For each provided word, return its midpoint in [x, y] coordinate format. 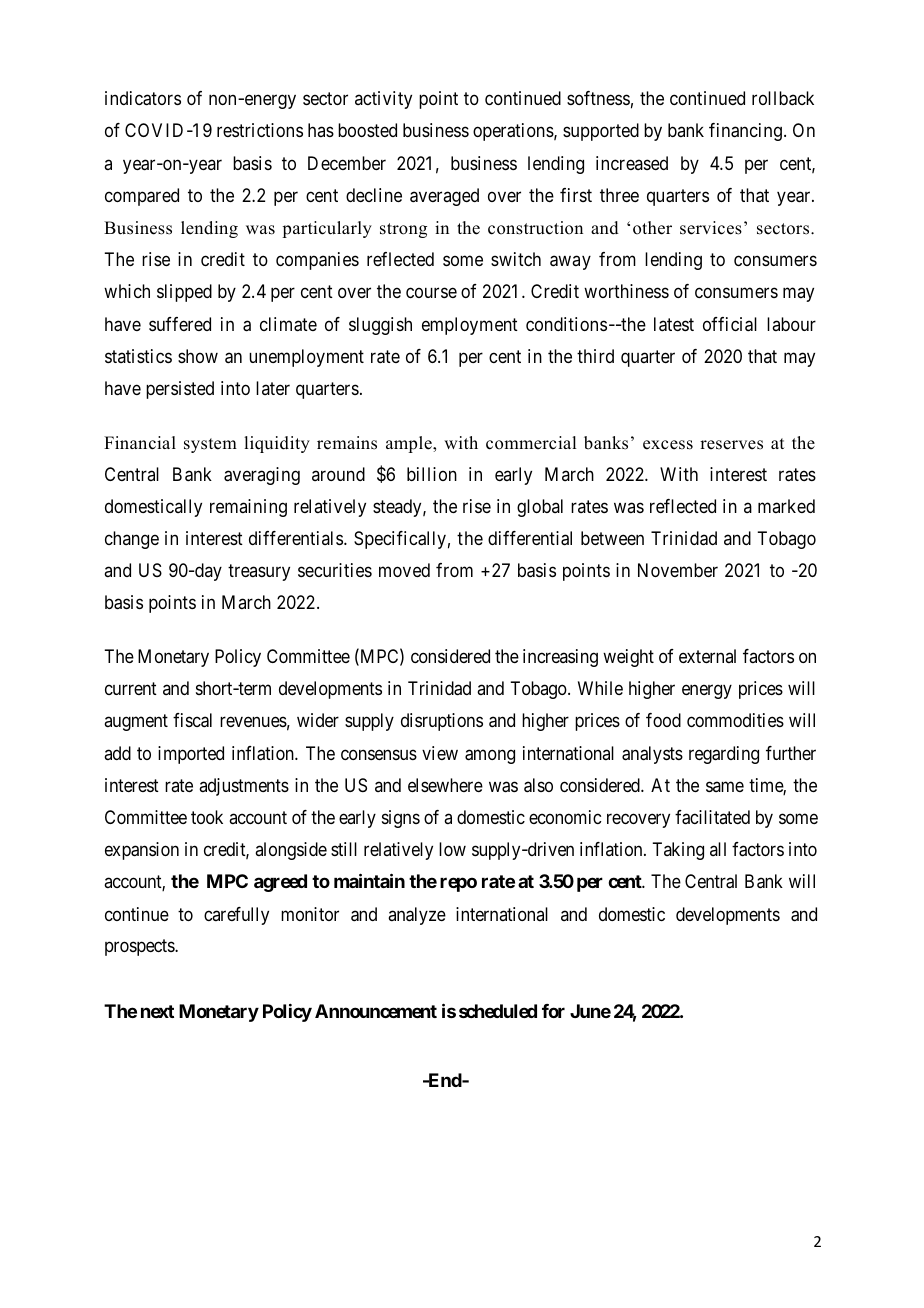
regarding [724, 755]
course [431, 293]
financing [745, 132]
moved [404, 570]
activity [383, 100]
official [730, 324]
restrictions [260, 130]
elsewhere [445, 785]
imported [191, 755]
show [198, 356]
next [157, 1011]
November [678, 570]
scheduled [498, 1011]
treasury [259, 572]
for [553, 1011]
